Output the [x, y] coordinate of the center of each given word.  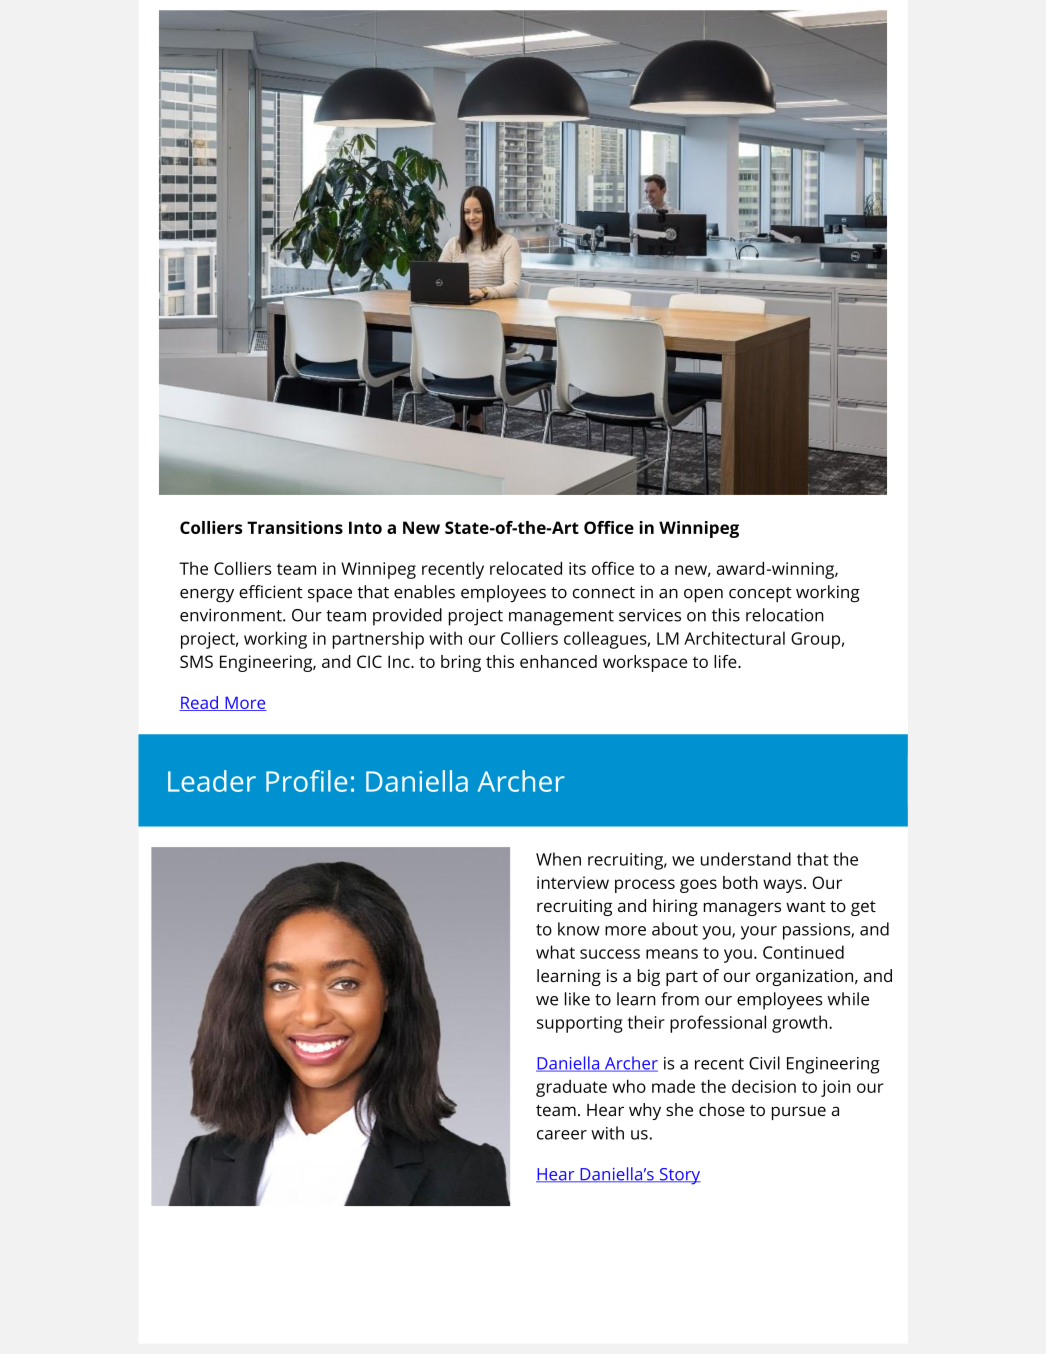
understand [746, 859]
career [562, 1135]
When [558, 859]
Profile [306, 781]
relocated [526, 568]
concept [760, 595]
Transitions [295, 527]
